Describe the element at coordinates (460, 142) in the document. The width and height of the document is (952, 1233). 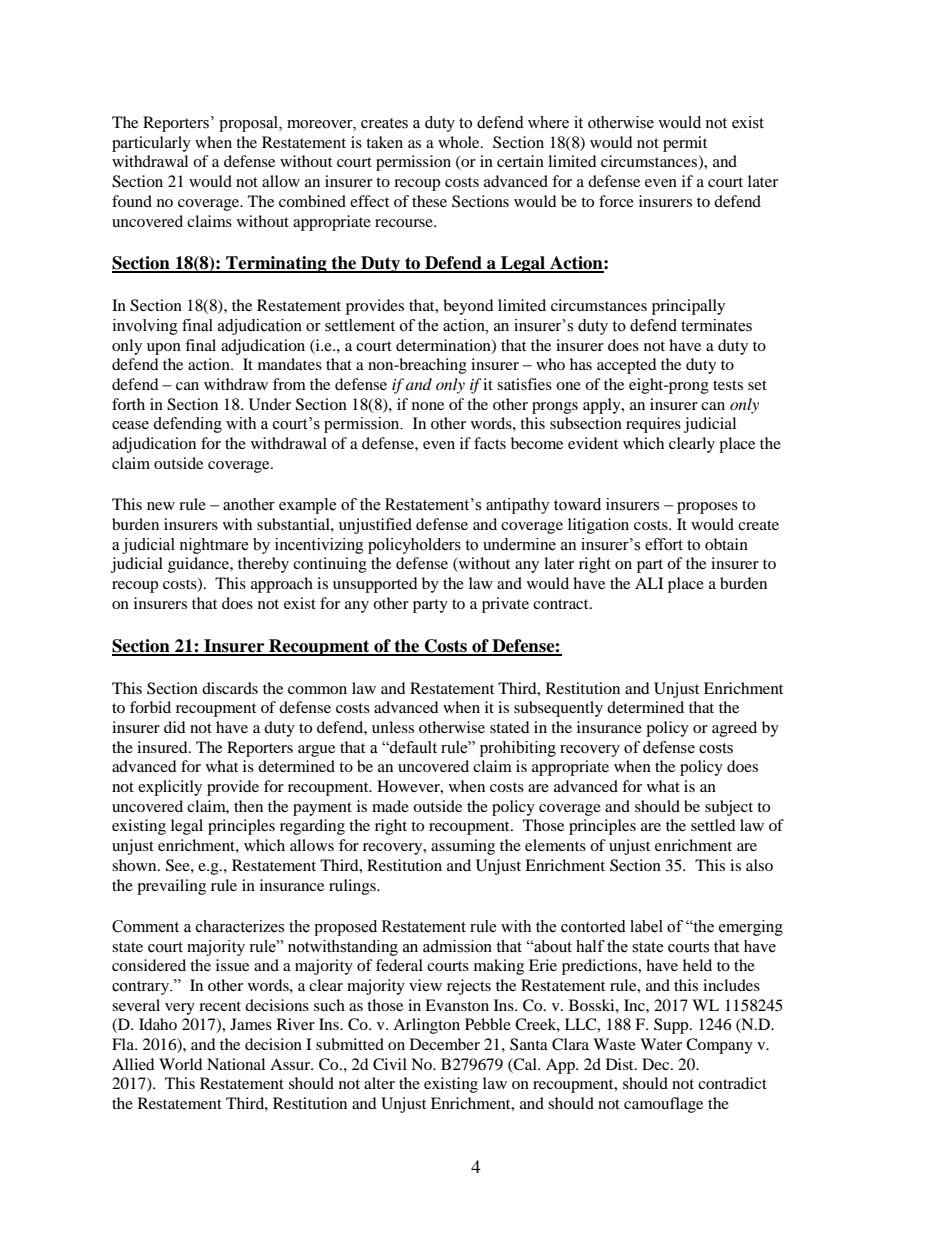
I see `whole` at that location.
